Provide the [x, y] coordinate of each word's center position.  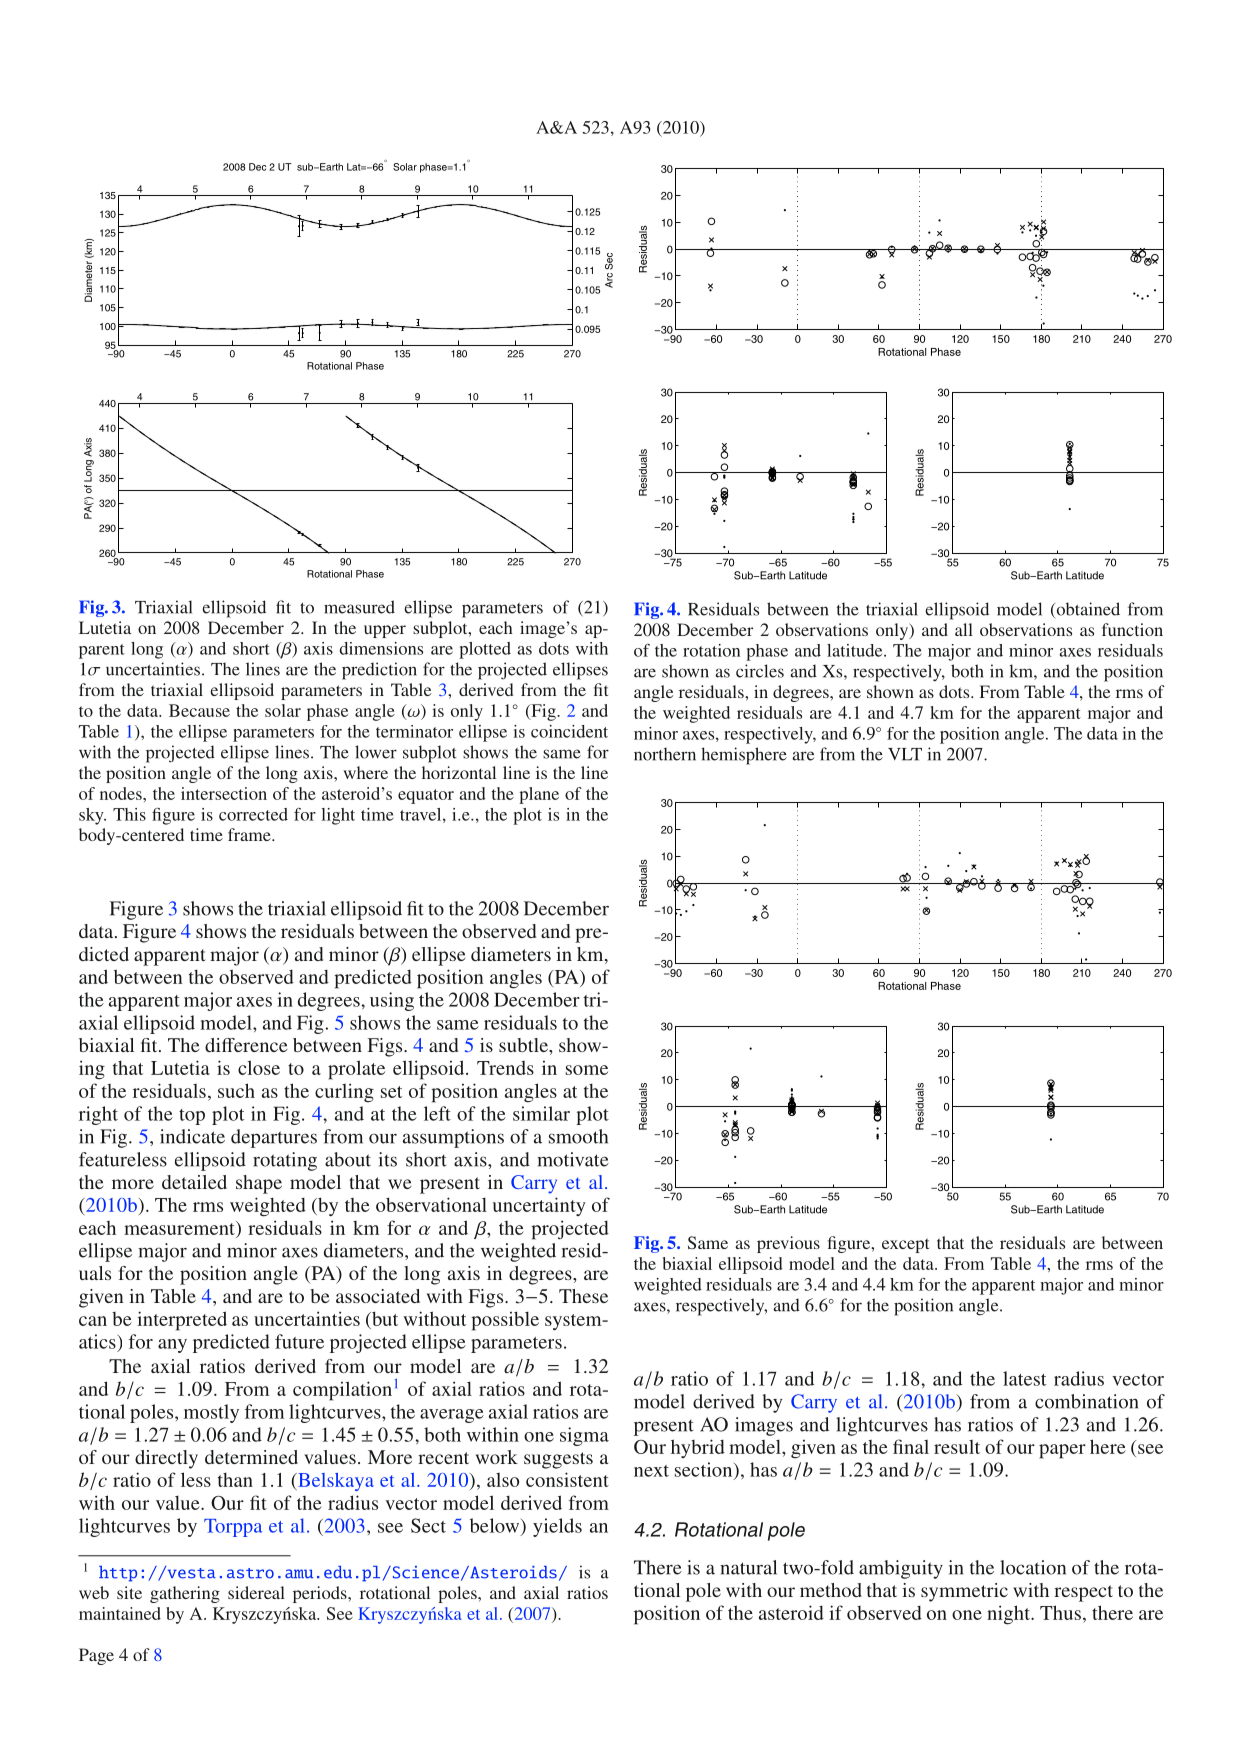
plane [539, 795]
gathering [185, 1594]
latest [1024, 1378]
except [905, 1245]
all [964, 629]
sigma [584, 1436]
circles [760, 671]
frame [250, 834]
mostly [211, 1413]
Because [199, 710]
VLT [905, 754]
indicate [192, 1136]
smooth [578, 1136]
